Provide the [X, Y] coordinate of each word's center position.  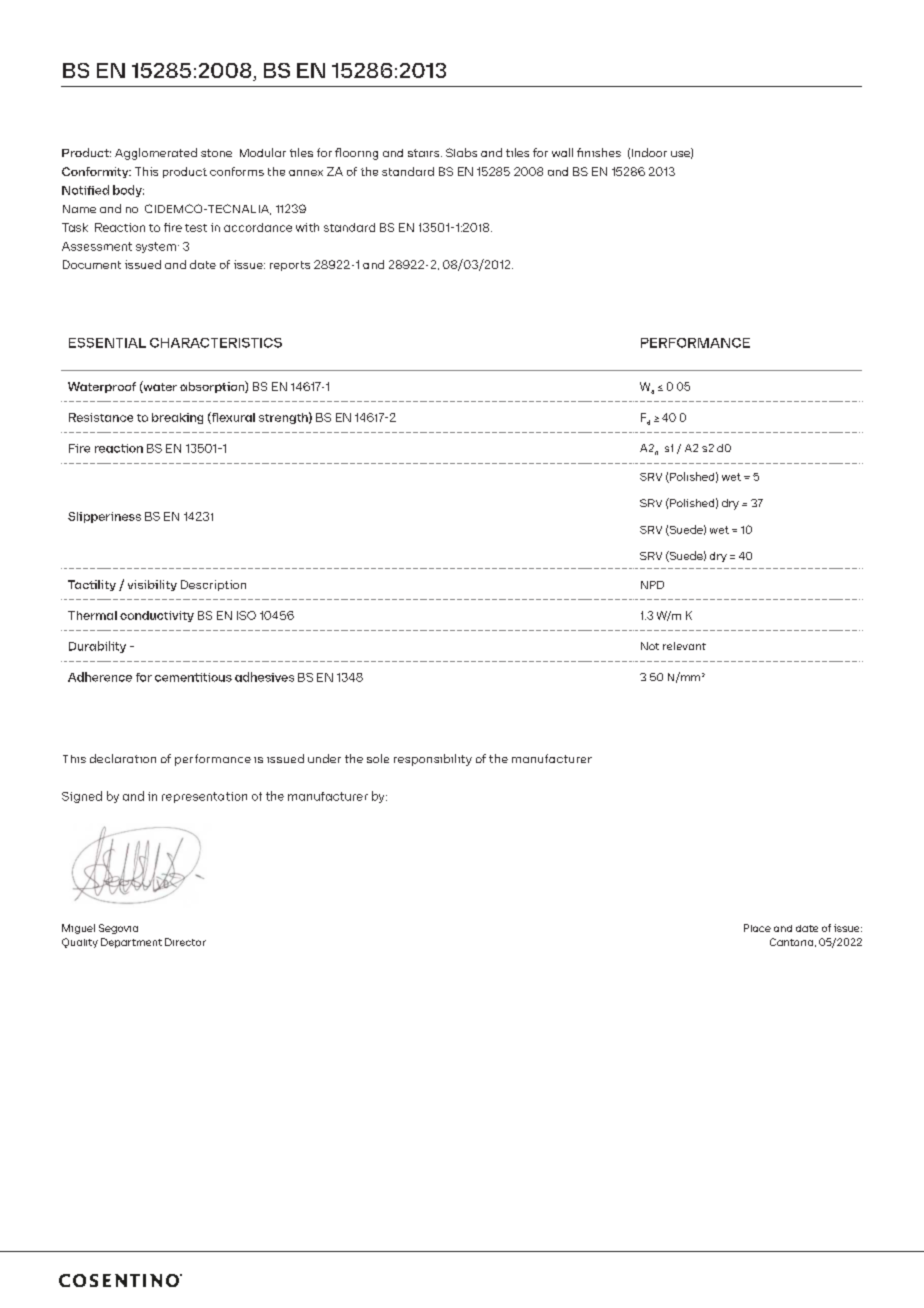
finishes [599, 152]
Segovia [118, 929]
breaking [177, 418]
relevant [684, 646]
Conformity [96, 172]
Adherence [100, 677]
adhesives [264, 677]
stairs [425, 153]
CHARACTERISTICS [216, 343]
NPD [652, 585]
